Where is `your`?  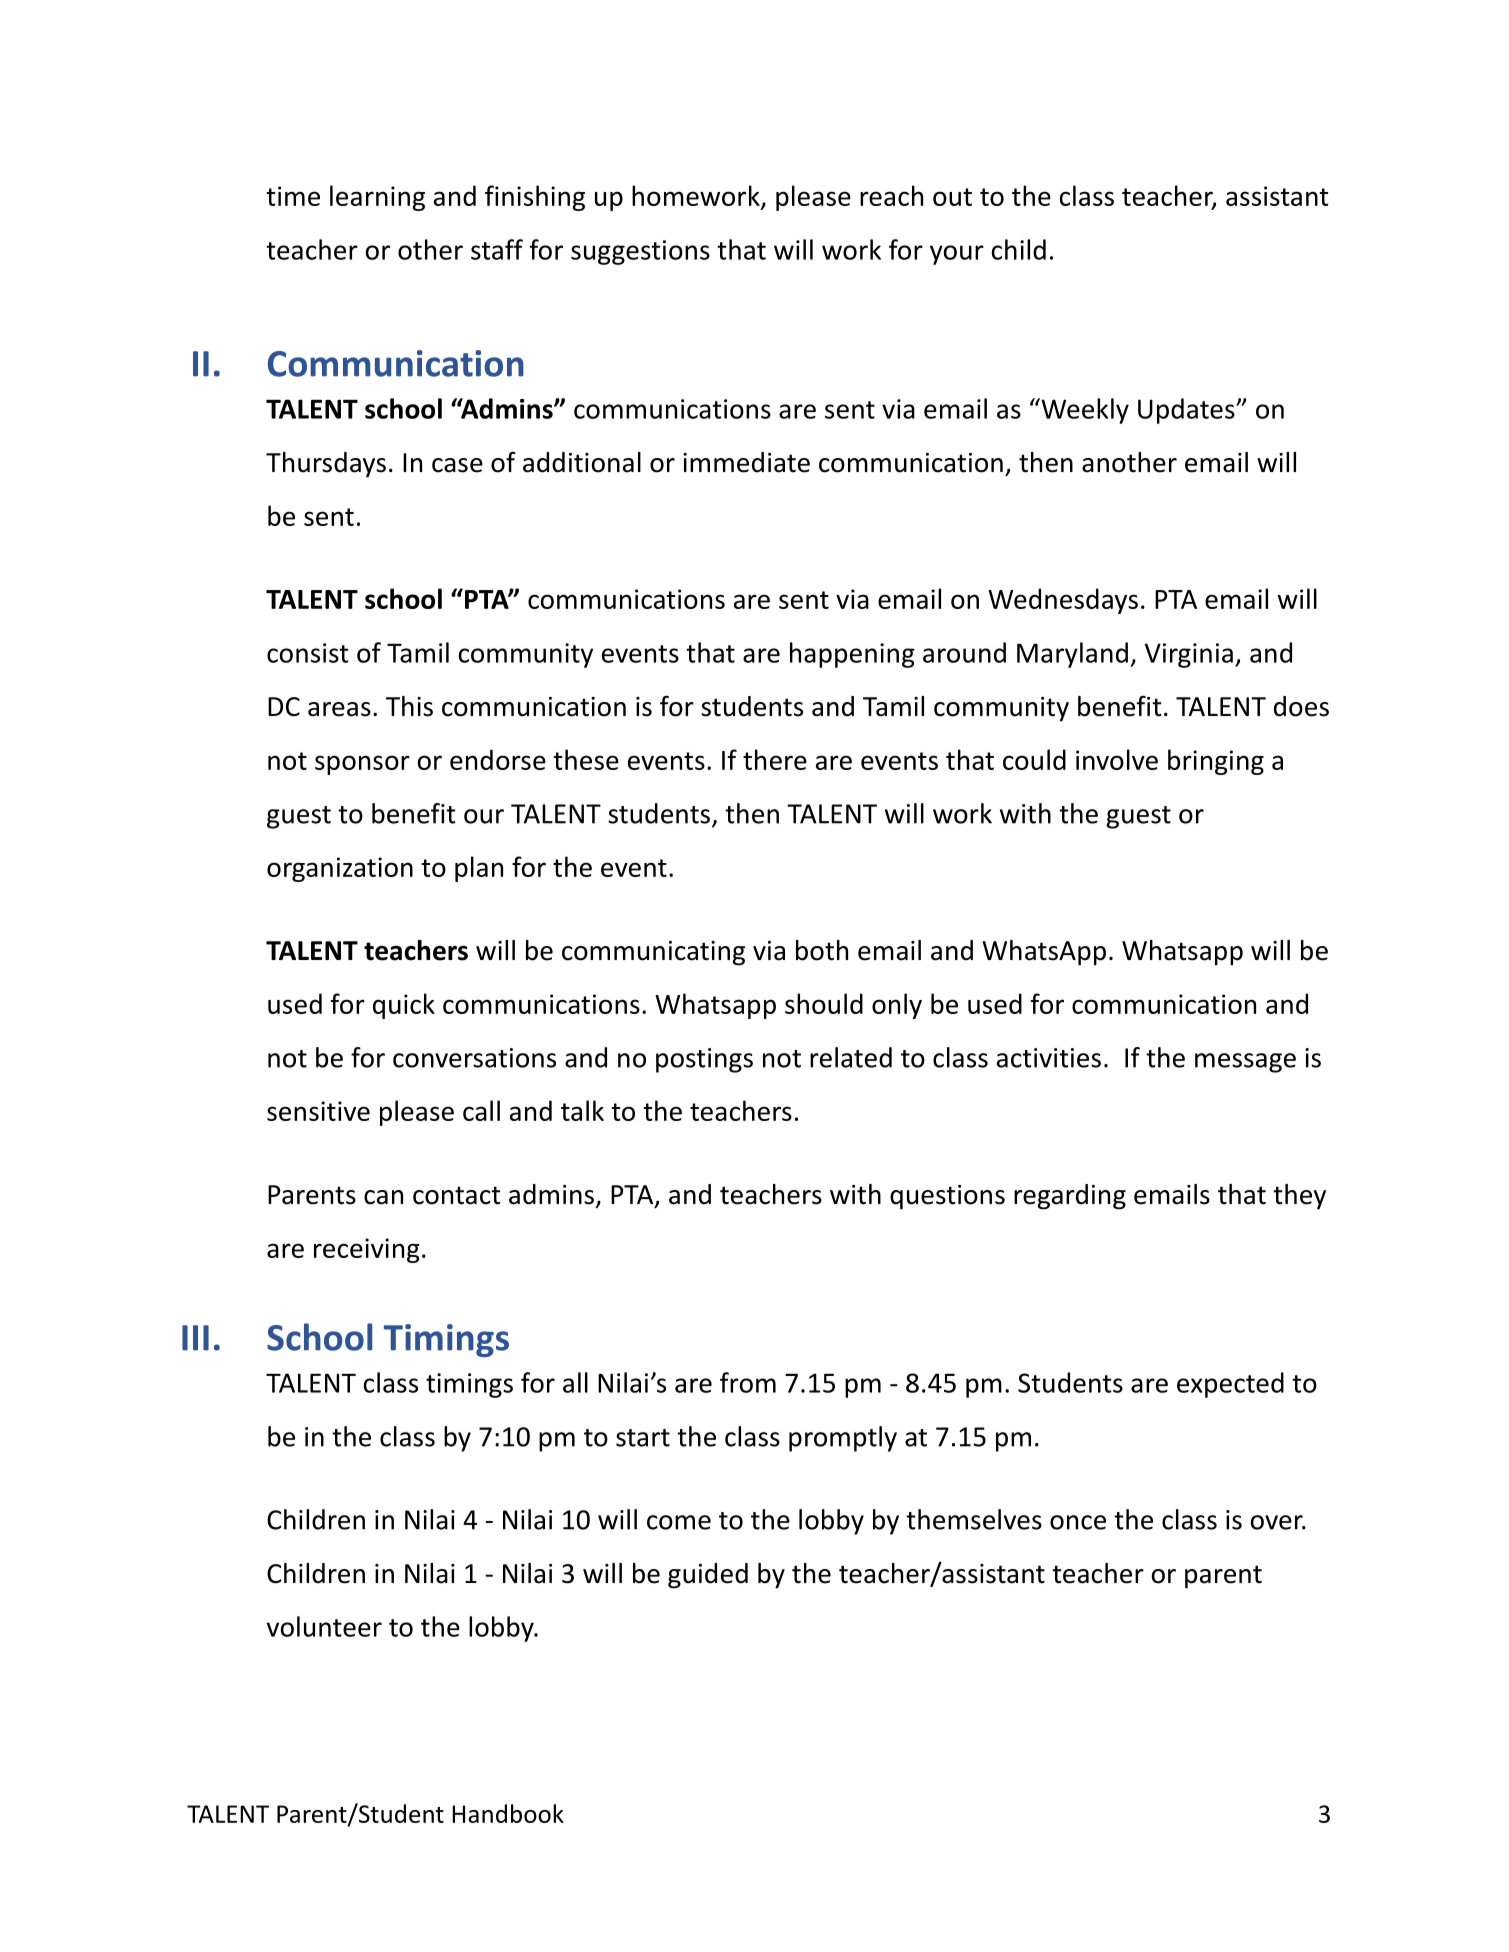
your is located at coordinates (957, 255).
